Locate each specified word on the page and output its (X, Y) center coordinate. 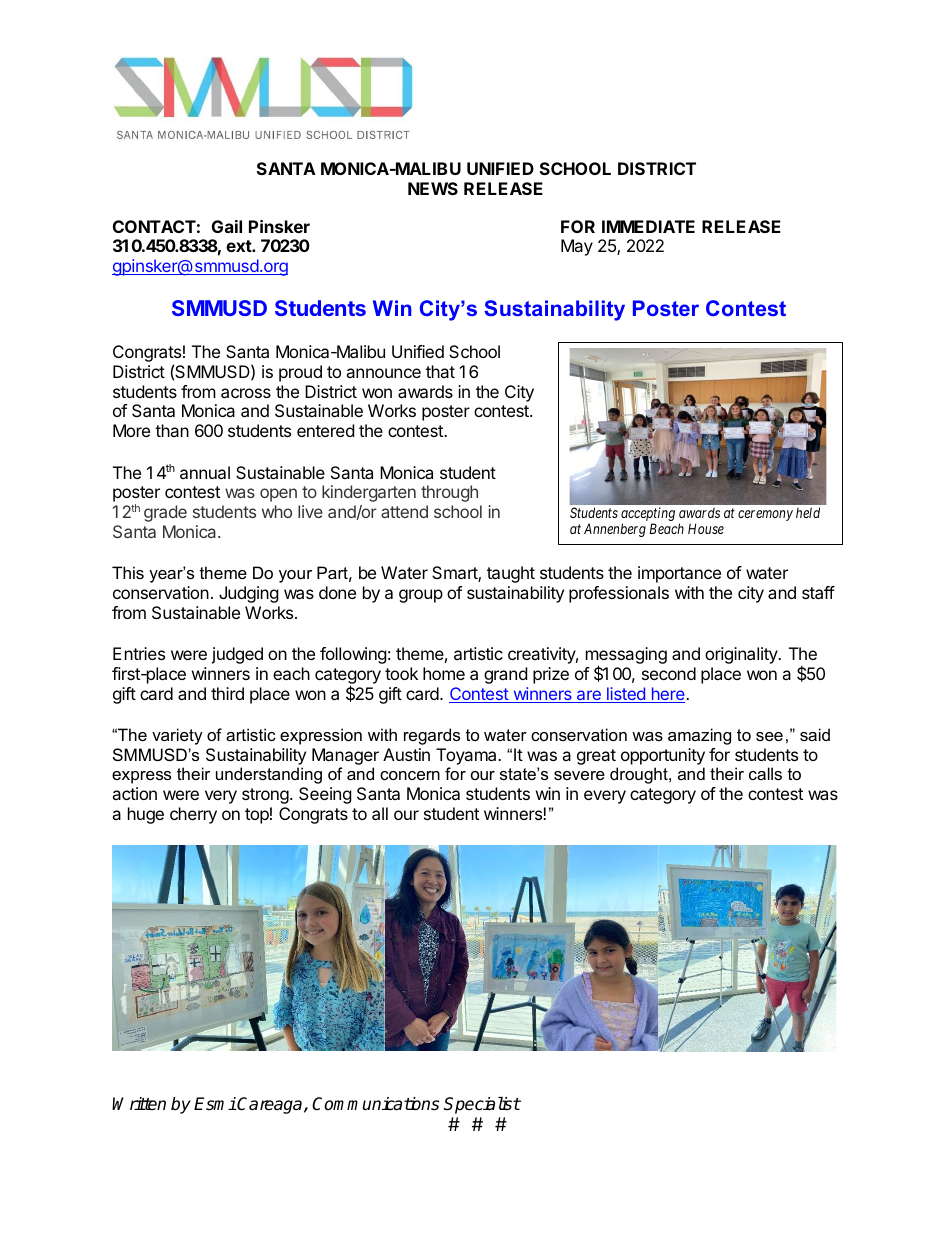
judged (237, 655)
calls (765, 773)
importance (679, 574)
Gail (227, 226)
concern (410, 775)
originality (742, 655)
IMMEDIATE (648, 226)
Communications (375, 1104)
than (172, 430)
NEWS (433, 188)
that (440, 371)
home (444, 673)
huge (146, 815)
